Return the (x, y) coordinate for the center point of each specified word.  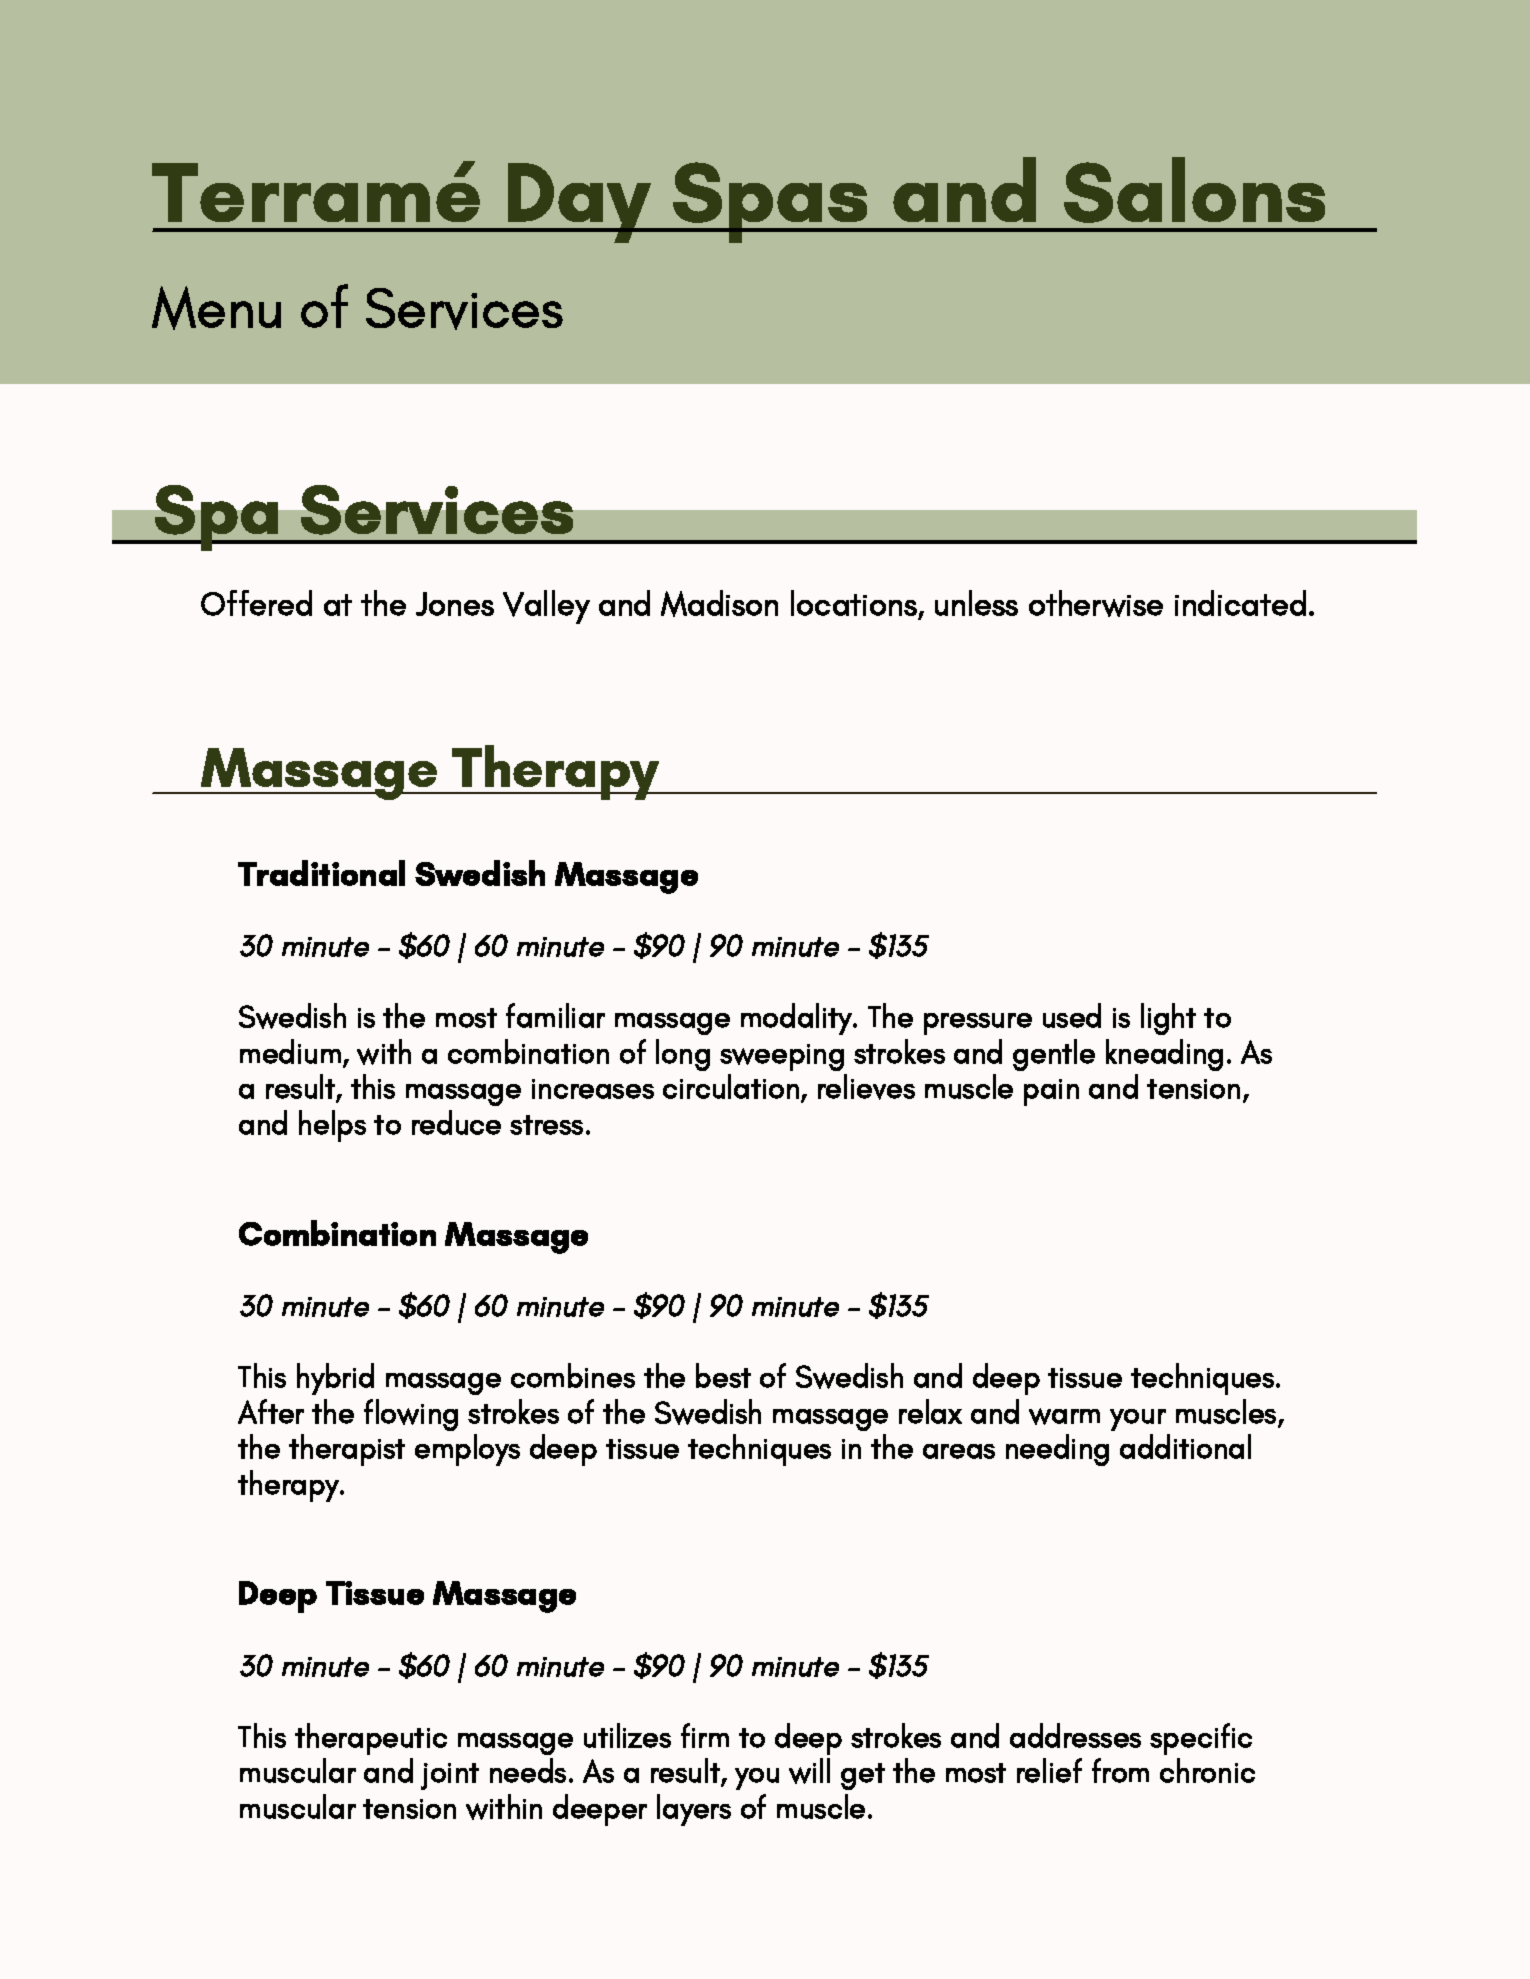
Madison (719, 603)
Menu (216, 308)
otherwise (1096, 603)
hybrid (335, 1379)
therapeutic (371, 1739)
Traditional (321, 873)
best (723, 1375)
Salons (1194, 190)
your (1138, 1420)
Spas (770, 202)
